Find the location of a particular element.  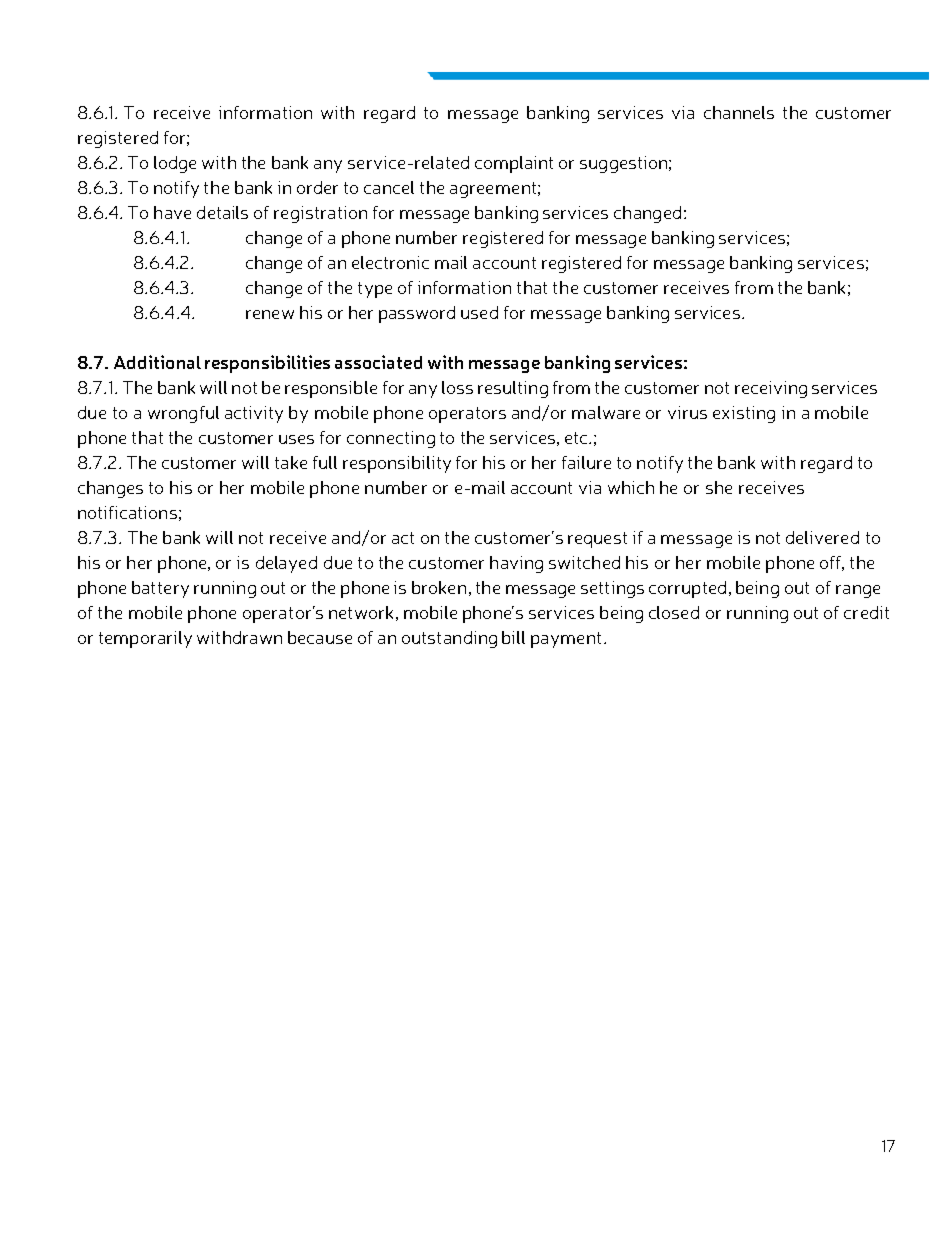

used is located at coordinates (479, 312).
